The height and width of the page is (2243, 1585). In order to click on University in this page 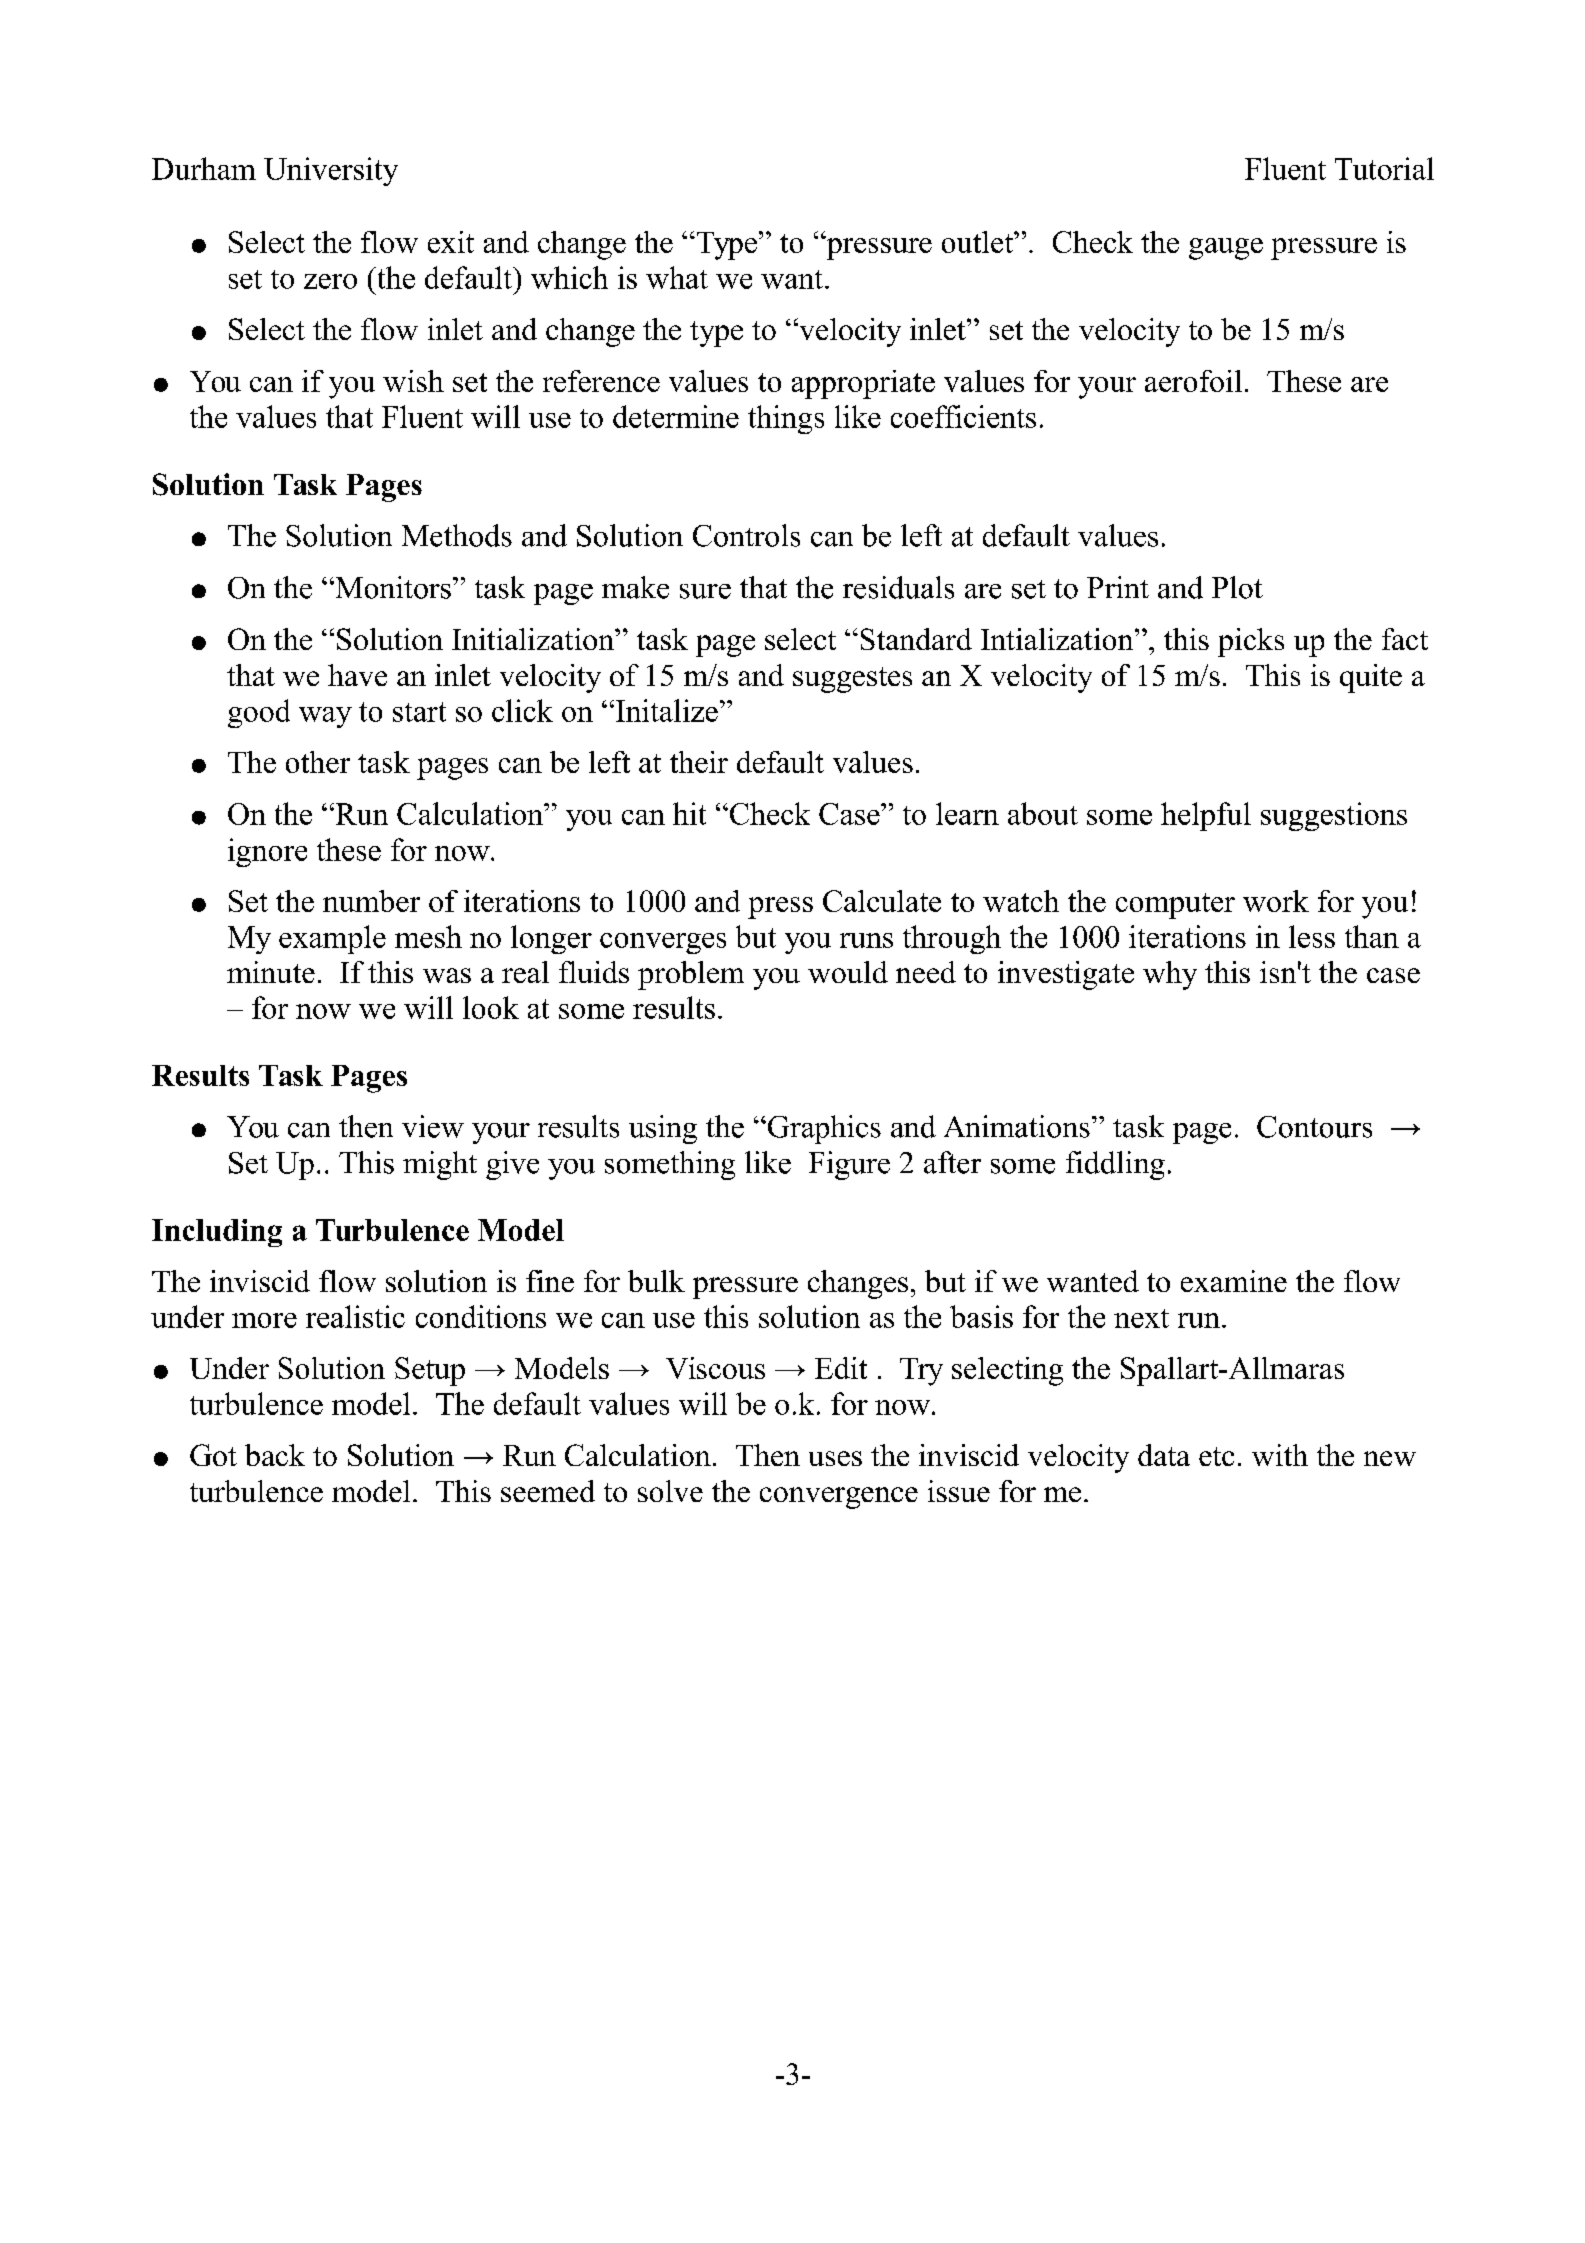, I will do `click(331, 171)`.
